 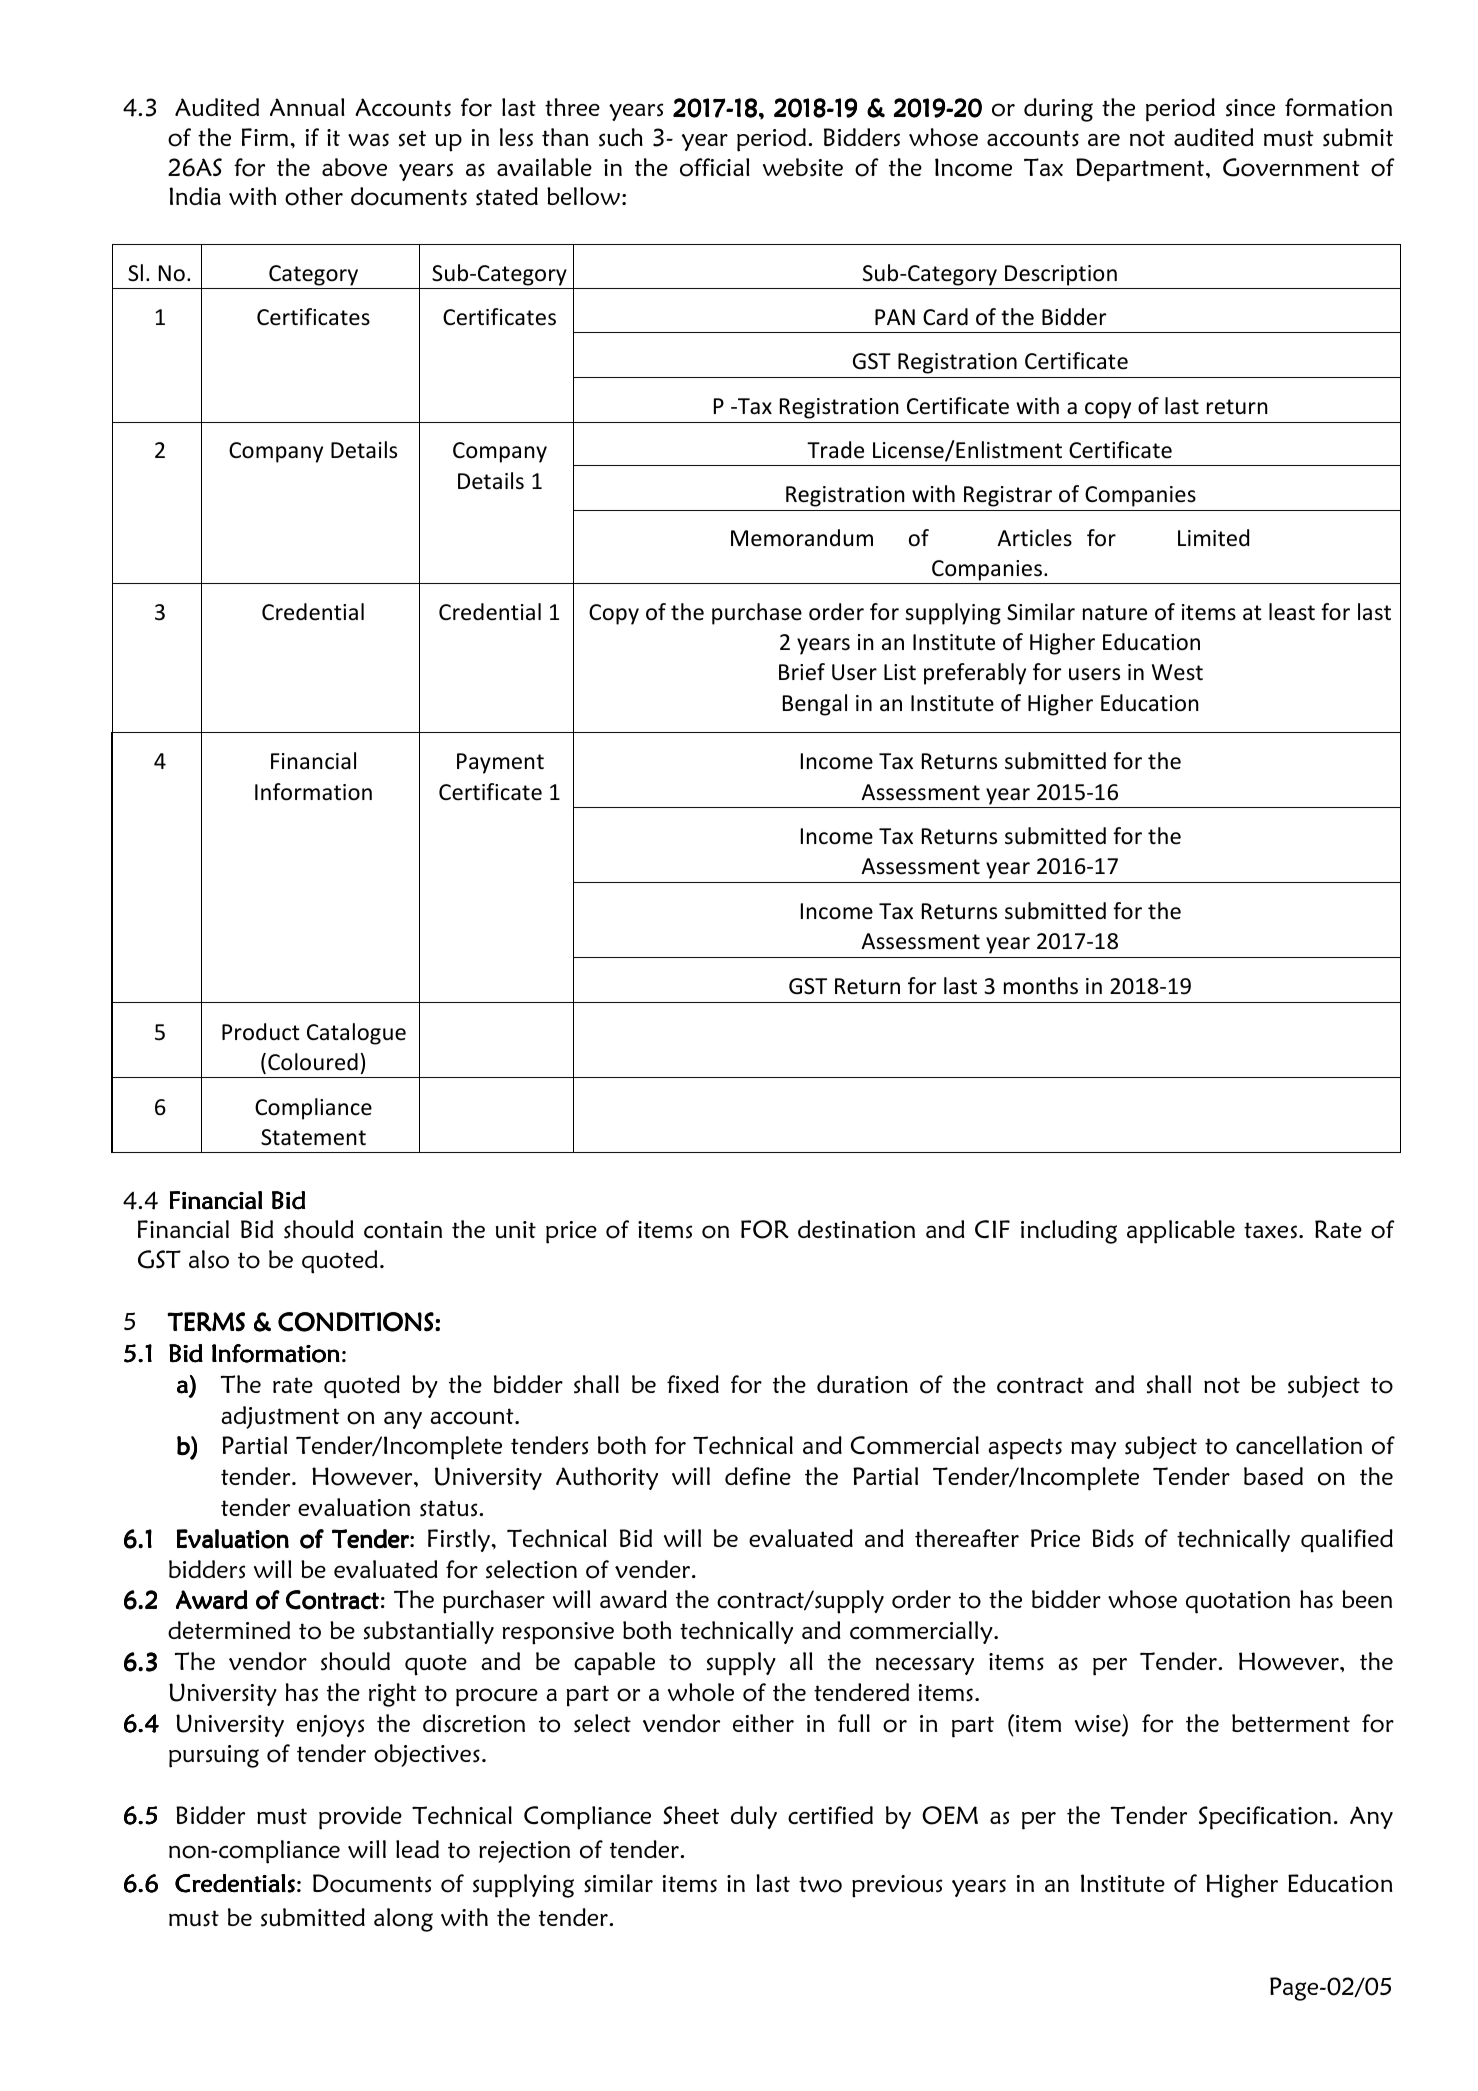 What do you see at coordinates (1041, 986) in the page?
I see `months` at bounding box center [1041, 986].
